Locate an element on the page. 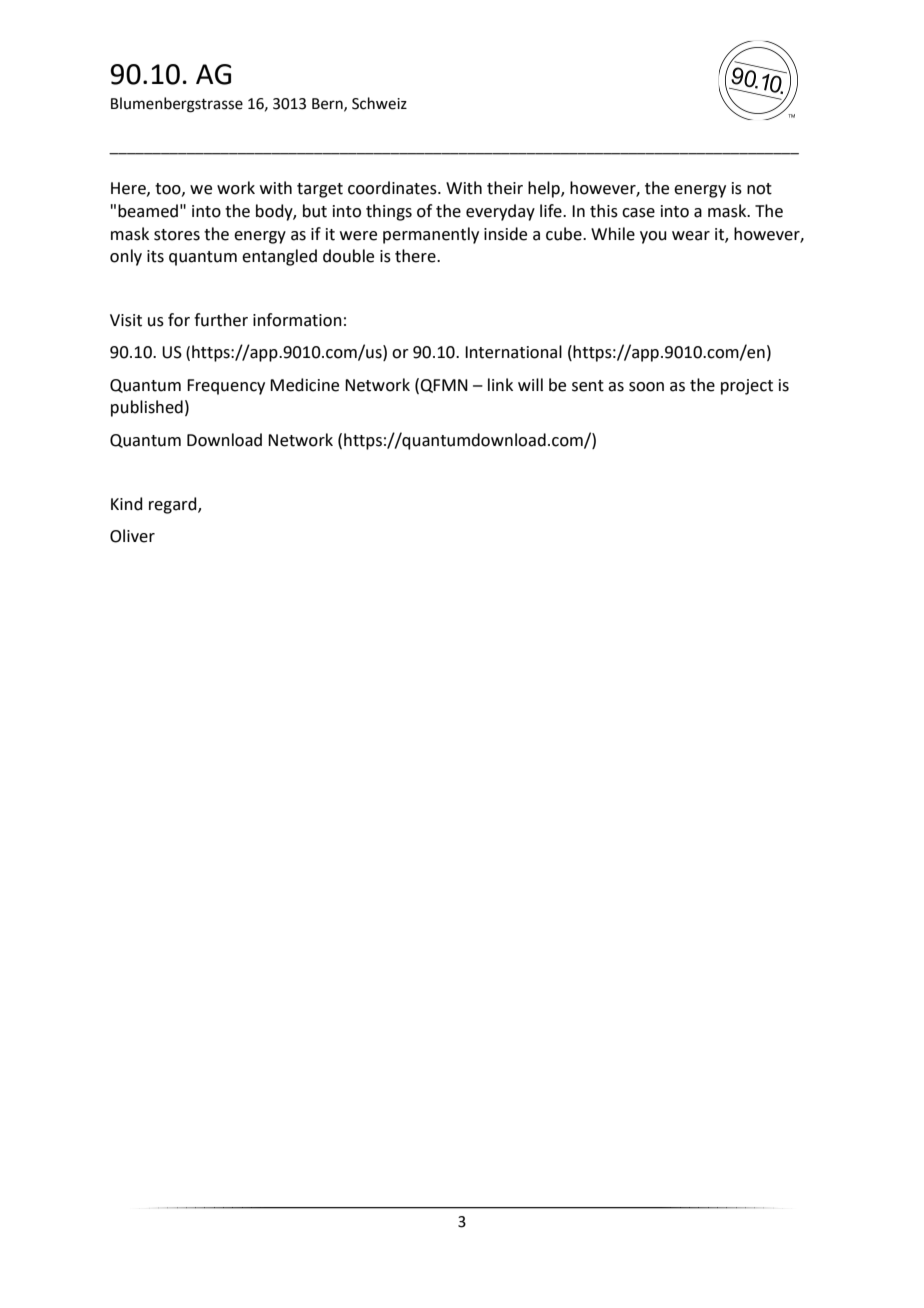 This document has height=1308, width=924. coordinates is located at coordinates (393, 188).
